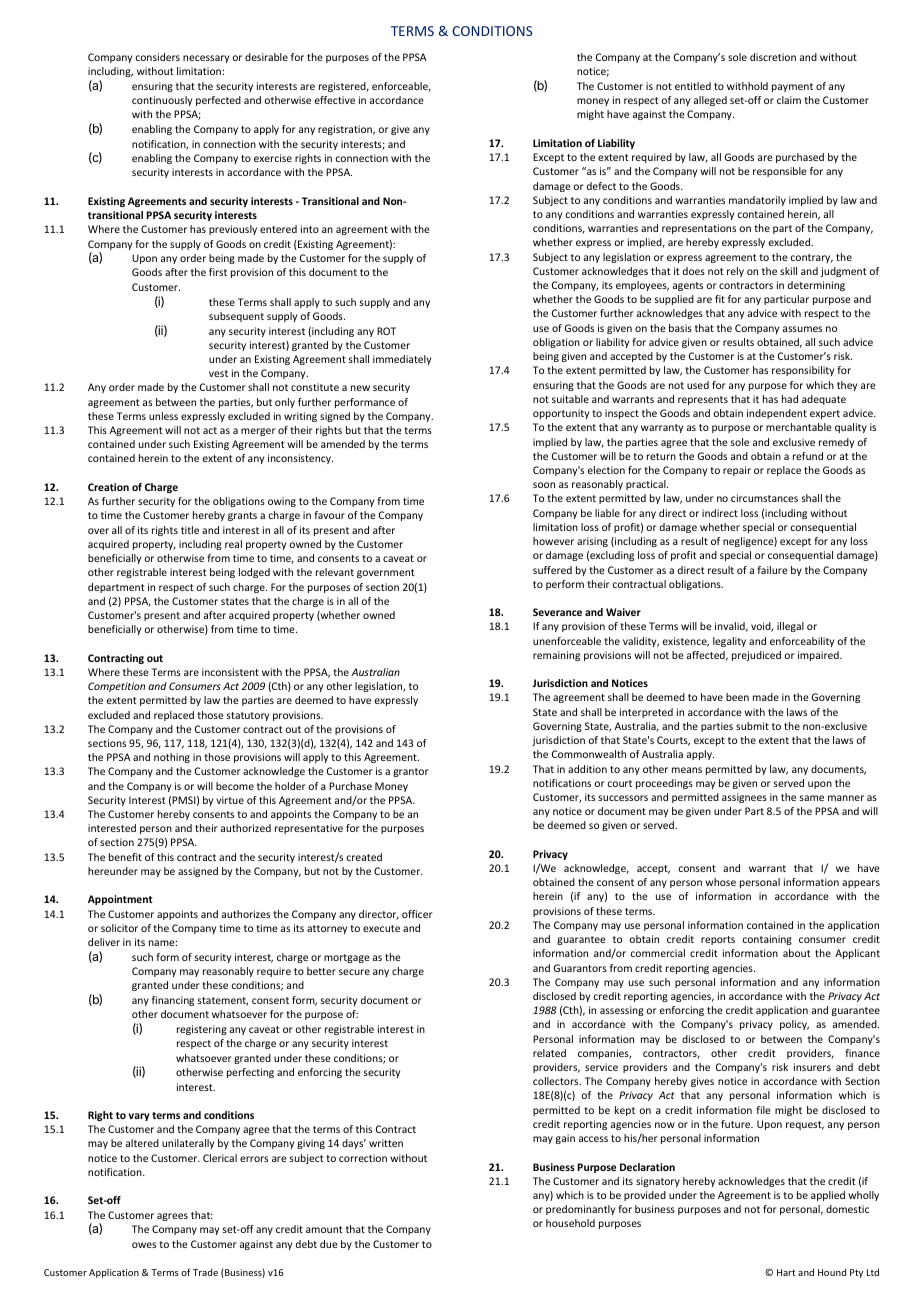 The image size is (924, 1308). I want to click on effective, so click(335, 100).
